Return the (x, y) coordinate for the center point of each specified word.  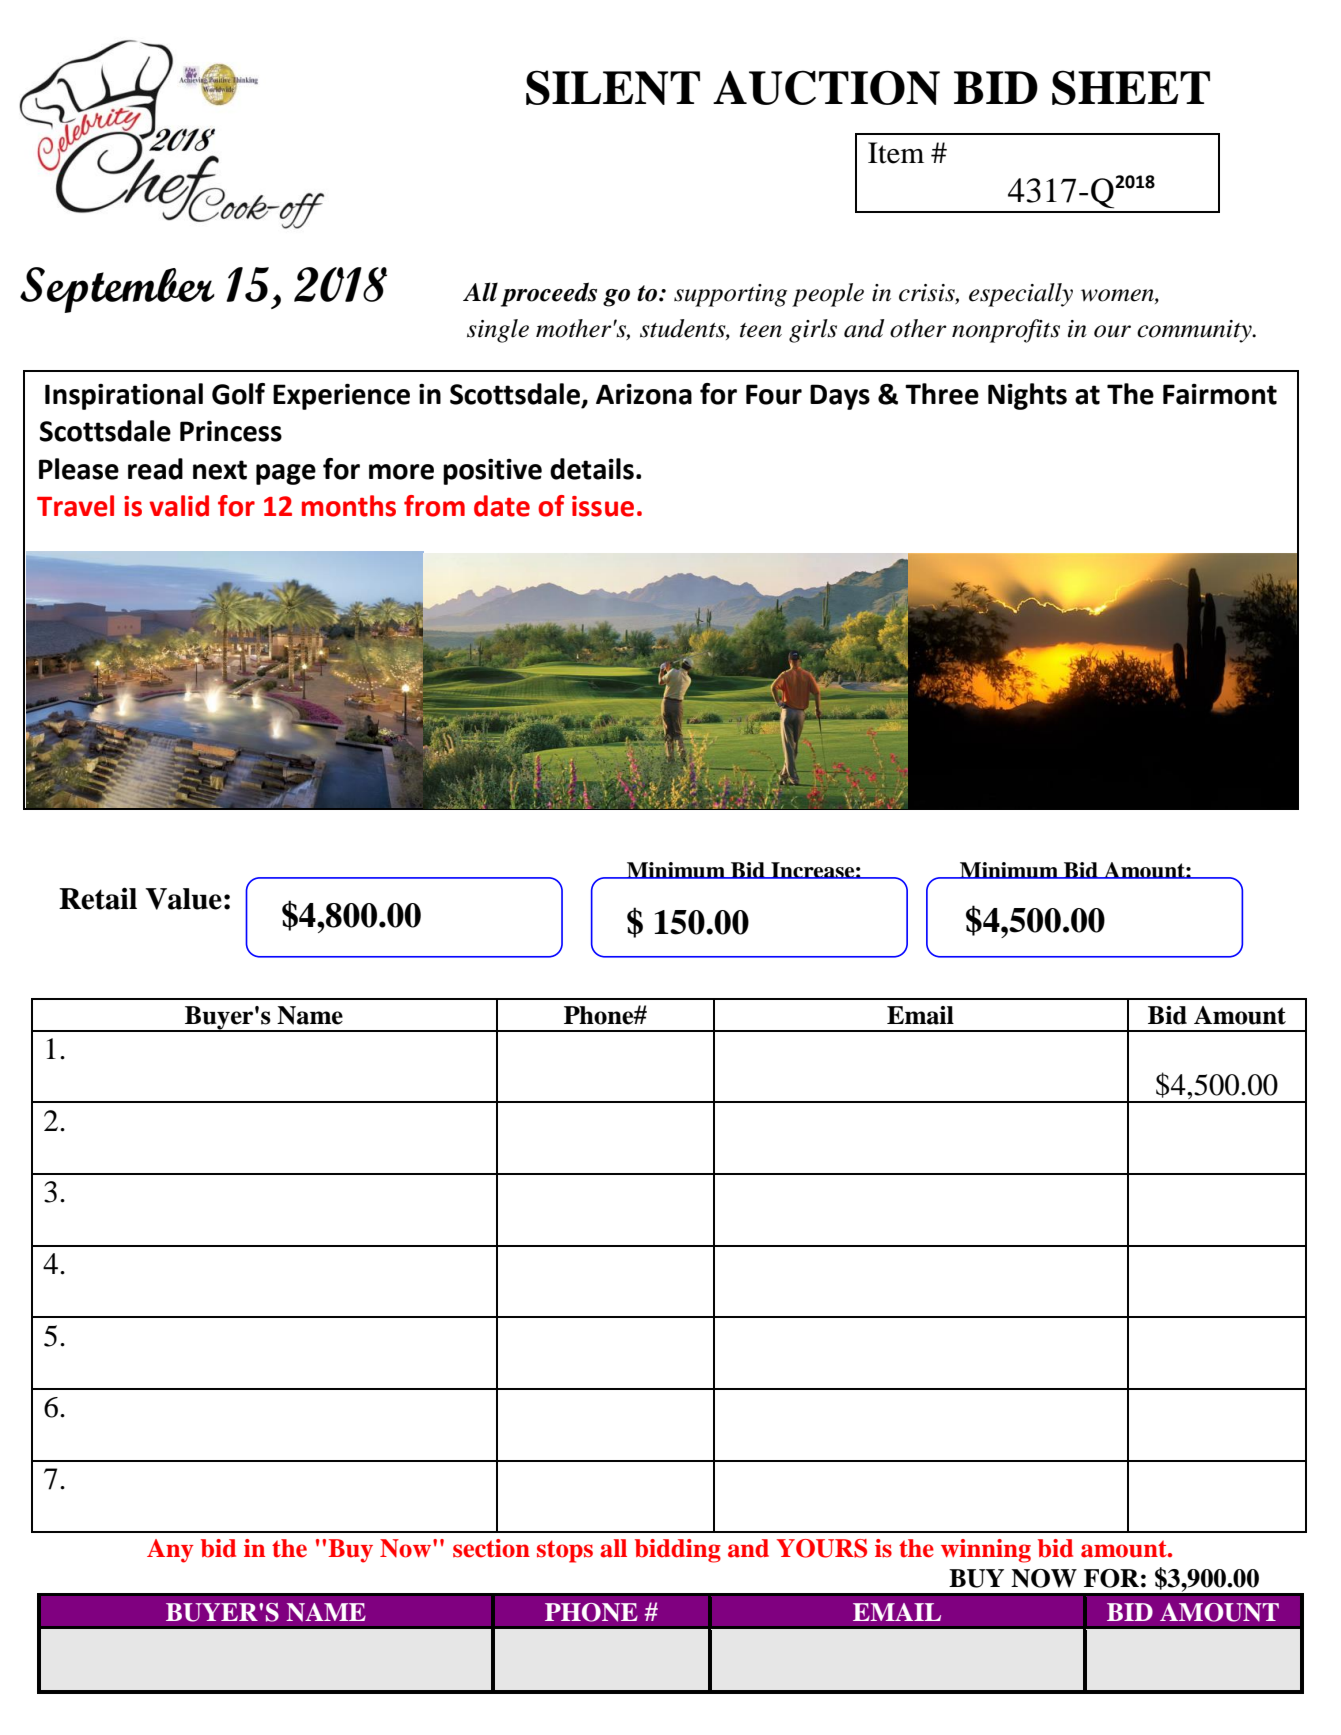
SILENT (613, 87)
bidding (678, 1551)
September (117, 290)
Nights (1027, 396)
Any (170, 1551)
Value (183, 899)
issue (603, 506)
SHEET (1131, 87)
